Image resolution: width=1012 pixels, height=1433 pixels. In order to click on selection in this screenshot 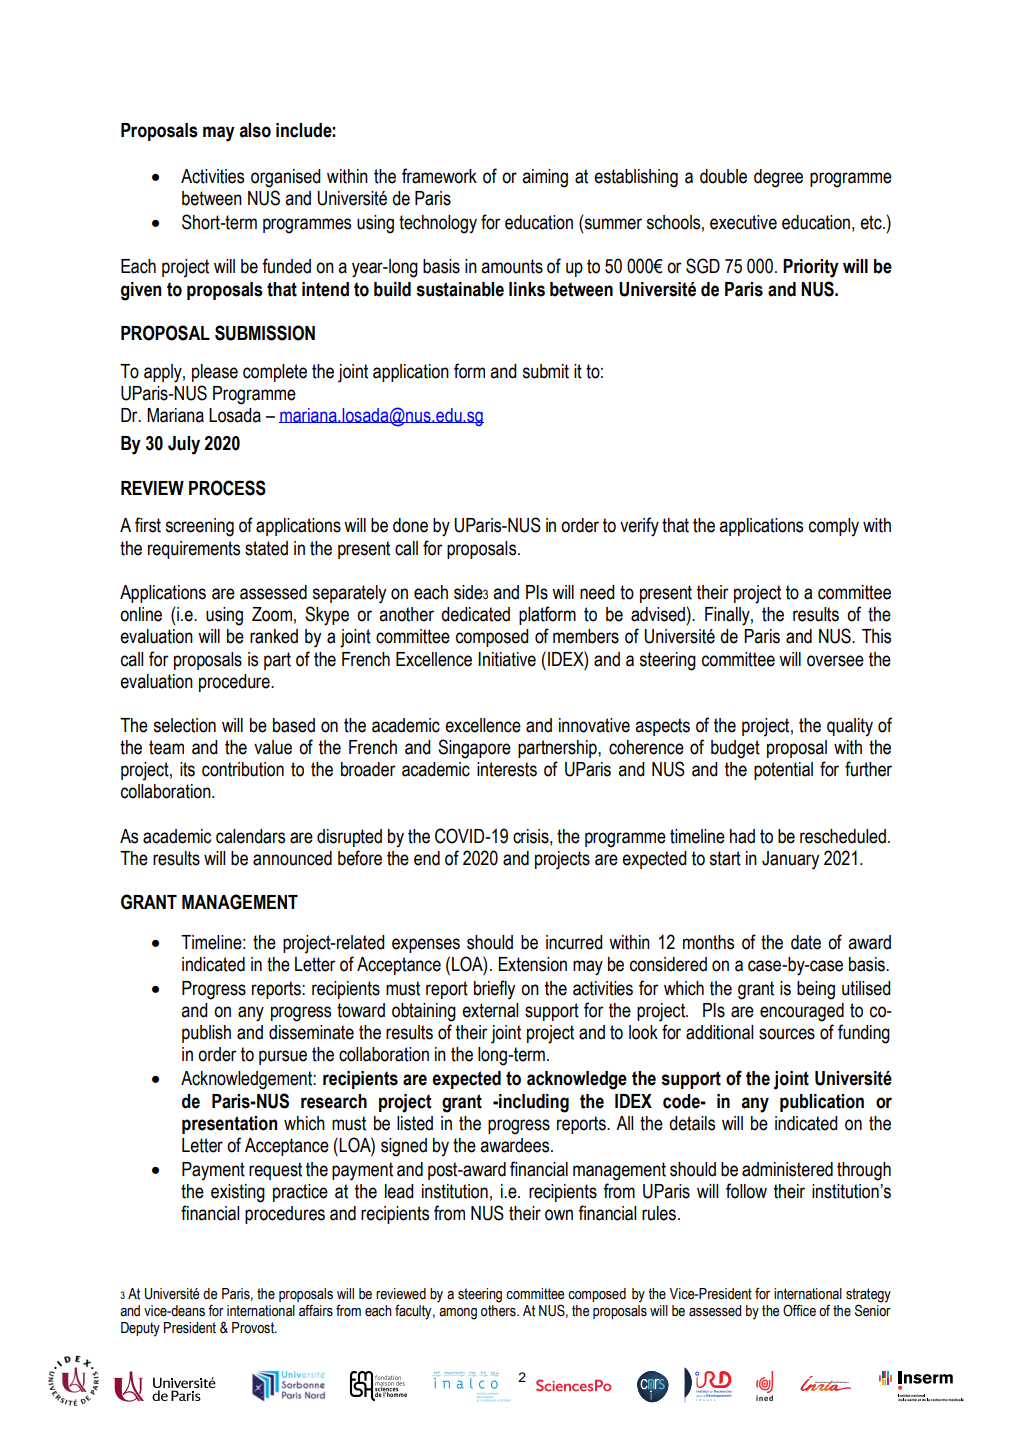, I will do `click(185, 725)`.
